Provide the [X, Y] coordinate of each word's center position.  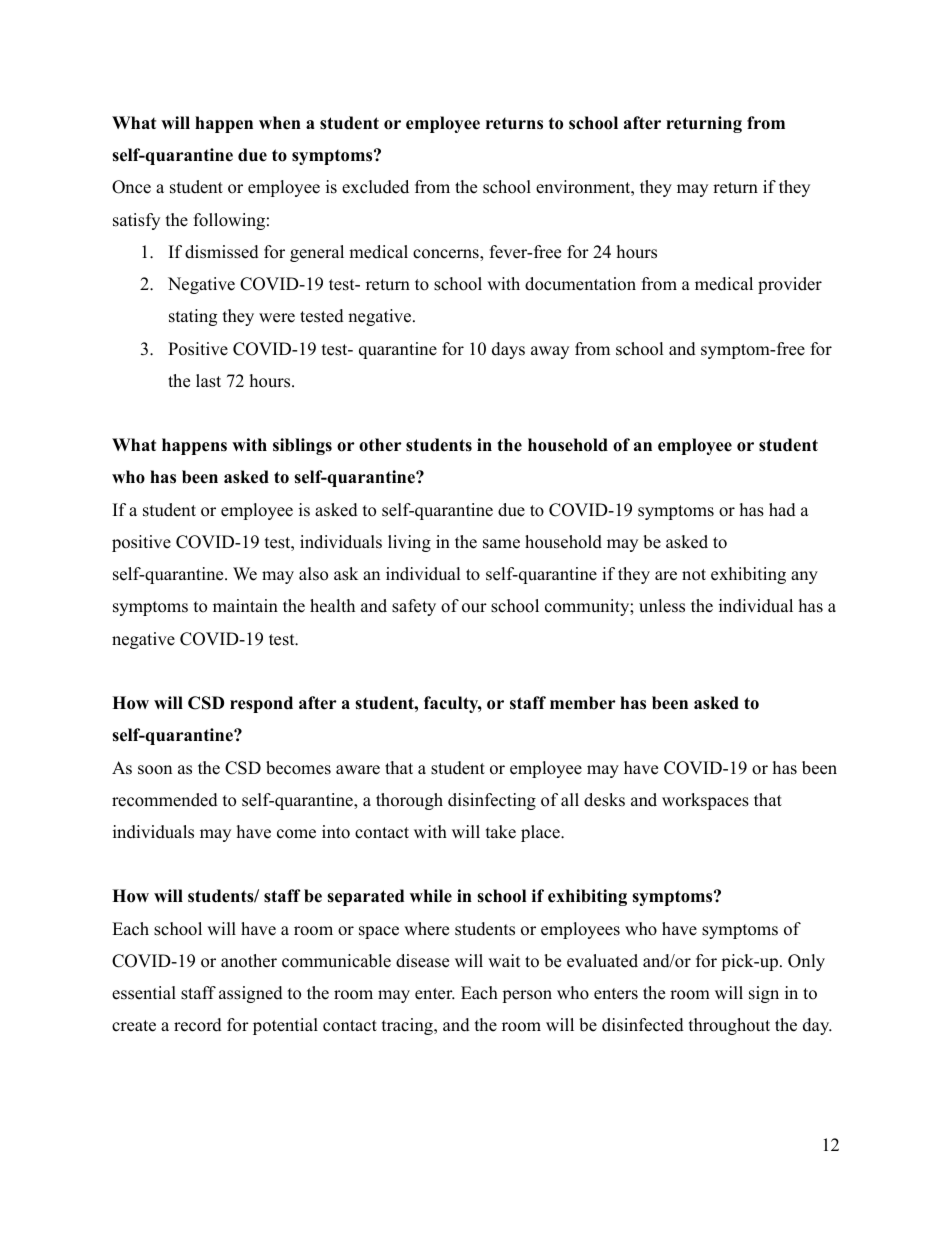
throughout [729, 1026]
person [527, 996]
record [198, 1025]
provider [790, 285]
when [280, 123]
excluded [375, 187]
